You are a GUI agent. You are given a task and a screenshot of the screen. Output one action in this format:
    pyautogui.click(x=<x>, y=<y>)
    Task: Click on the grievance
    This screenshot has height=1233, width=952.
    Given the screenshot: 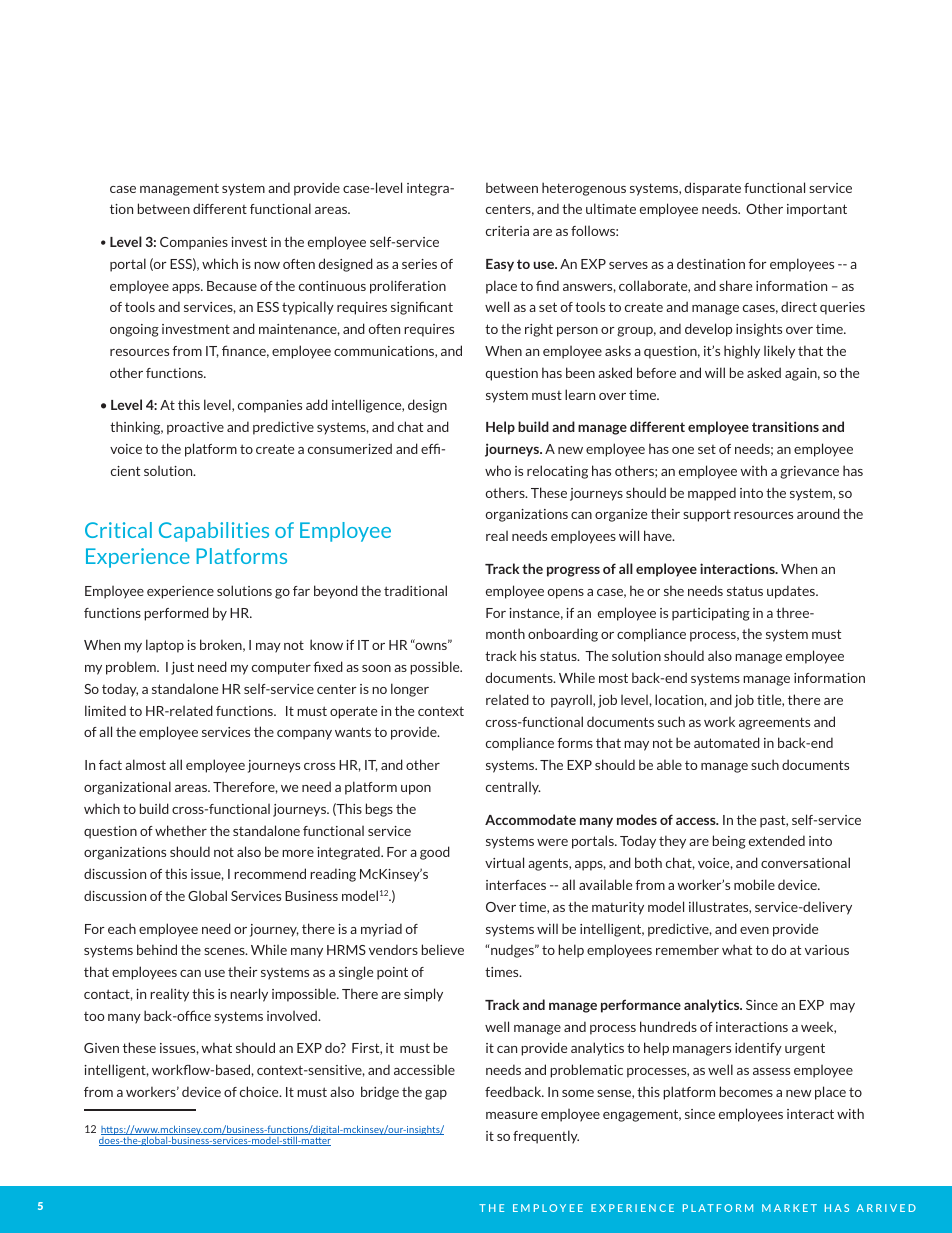 What is the action you would take?
    pyautogui.click(x=809, y=472)
